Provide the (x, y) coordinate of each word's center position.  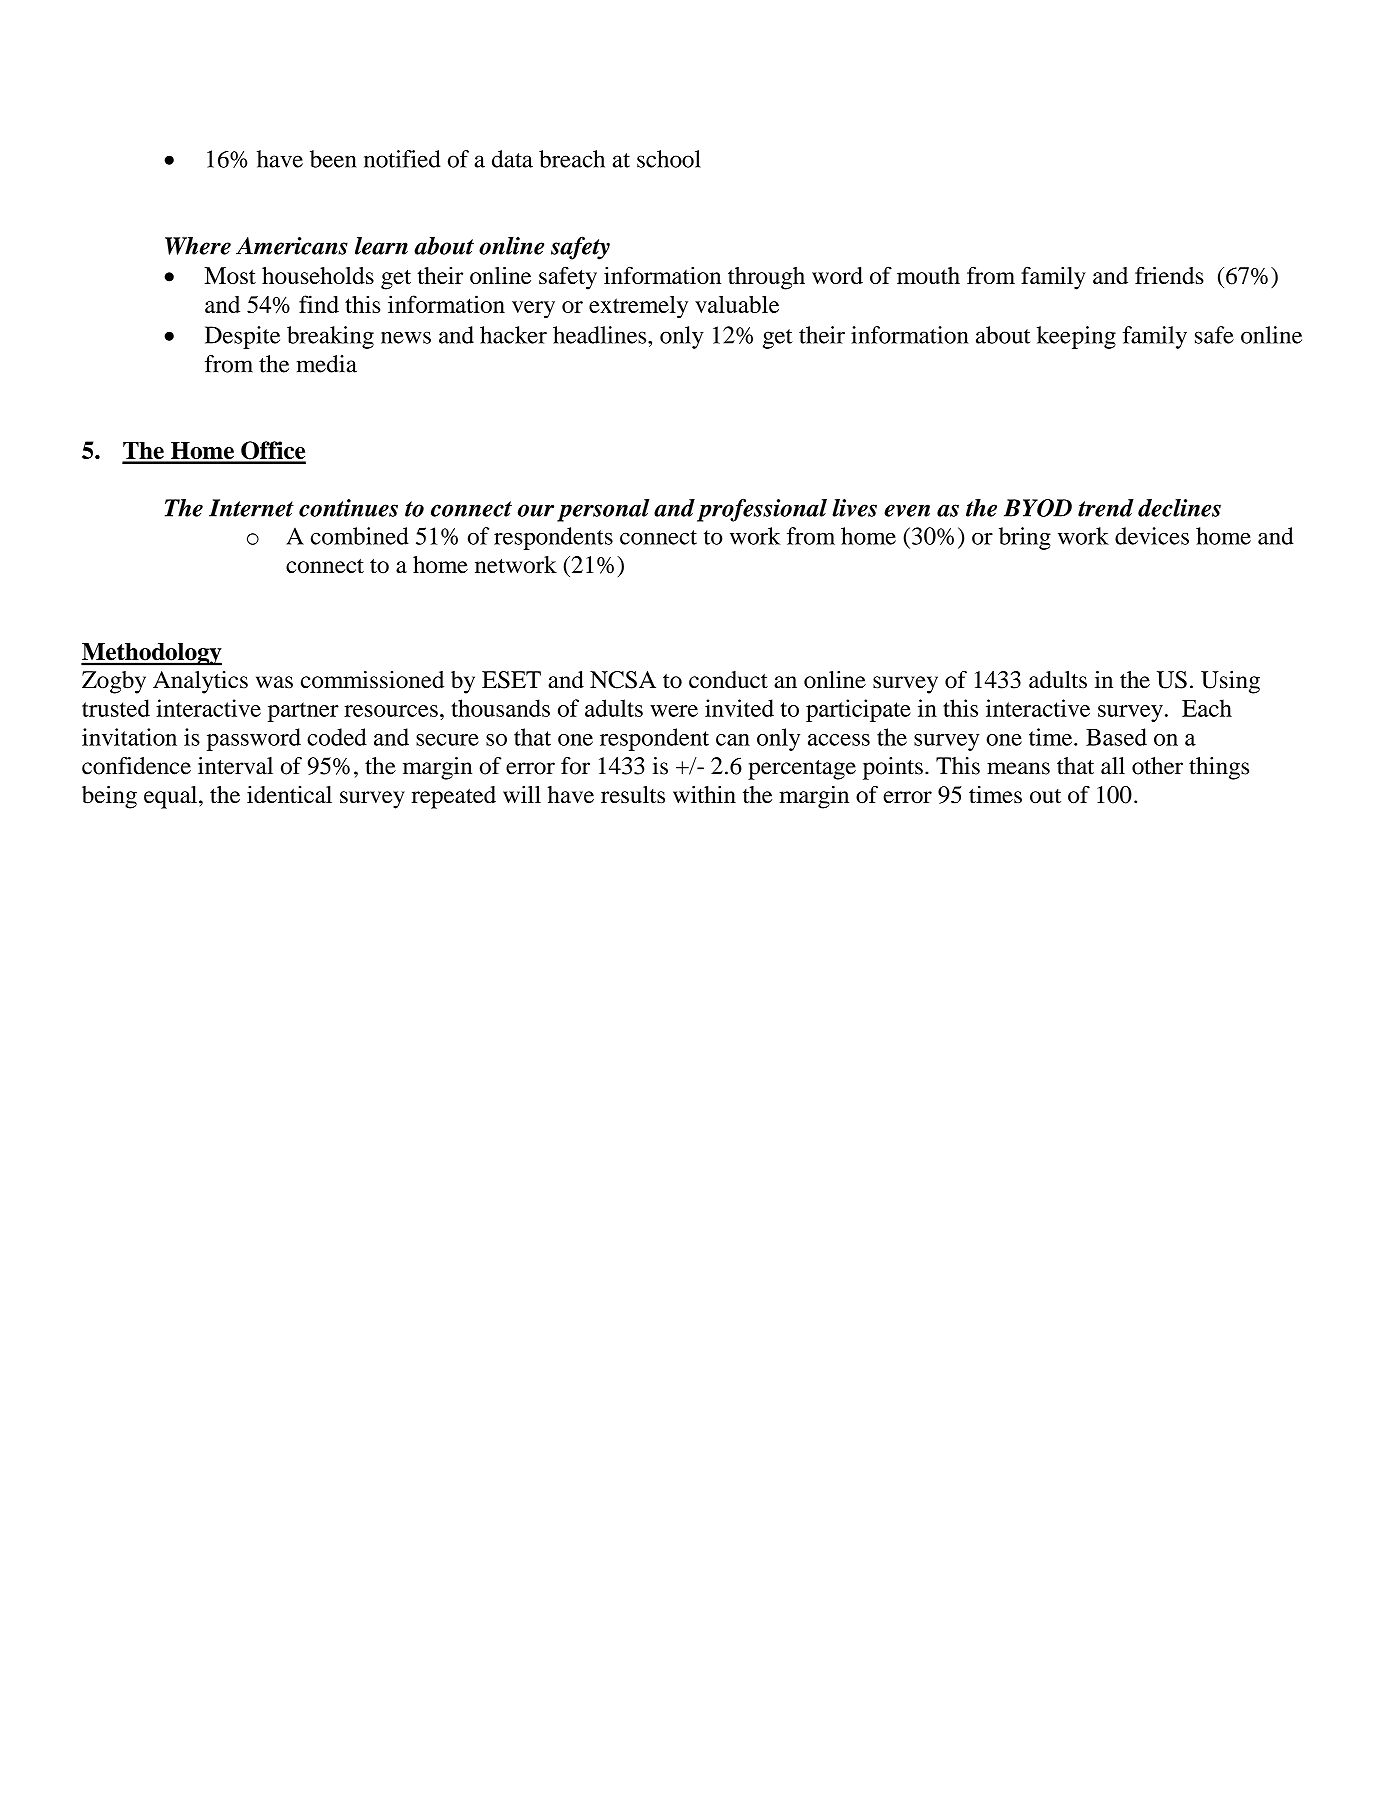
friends (1169, 275)
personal (603, 510)
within (704, 794)
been (333, 159)
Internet (251, 508)
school (669, 159)
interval (235, 766)
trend (1106, 508)
